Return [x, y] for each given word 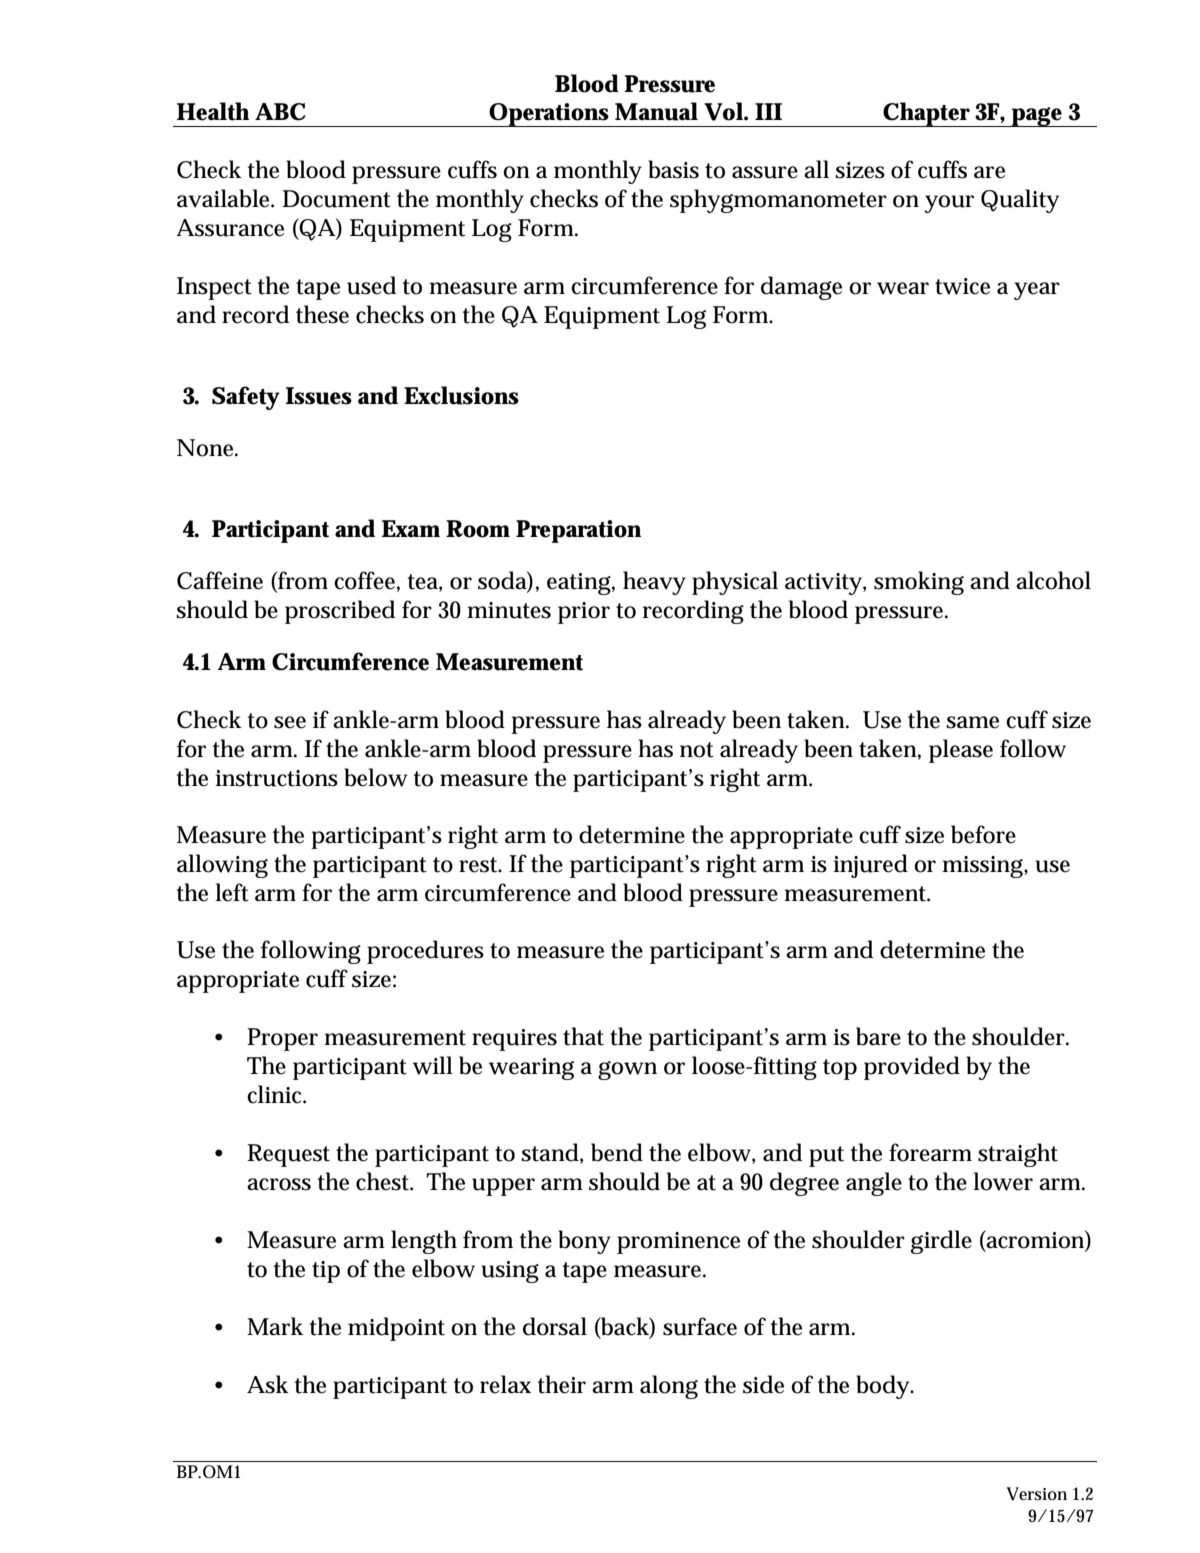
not [697, 750]
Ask [268, 1384]
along [669, 1387]
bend [617, 1152]
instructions [276, 778]
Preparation [578, 531]
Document [336, 199]
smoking [919, 583]
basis [673, 169]
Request [288, 1155]
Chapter [926, 114]
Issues [318, 396]
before [983, 834]
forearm [930, 1152]
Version [1036, 1494]
